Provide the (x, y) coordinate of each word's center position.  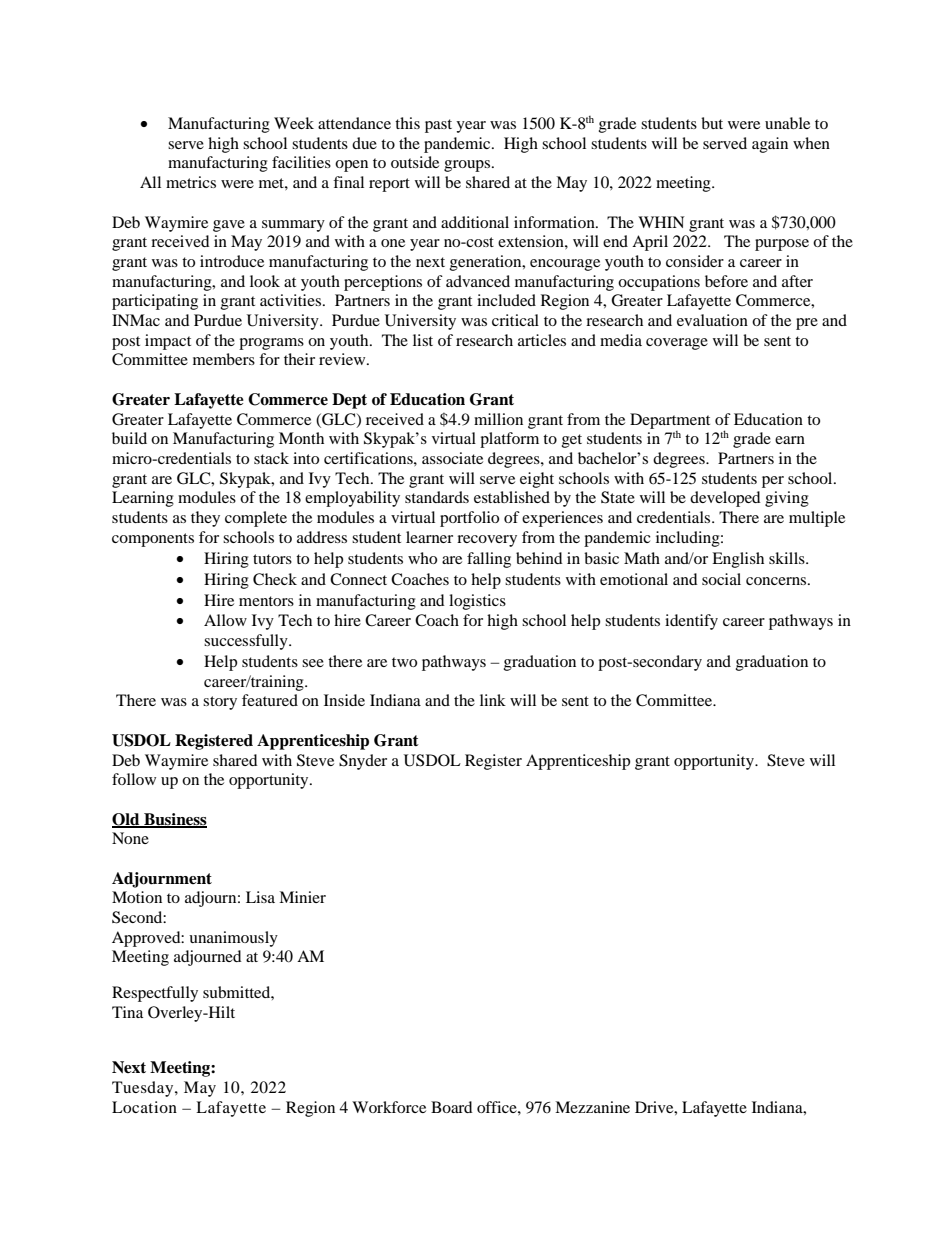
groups (468, 166)
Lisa (260, 897)
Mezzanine (592, 1107)
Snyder (363, 762)
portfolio (469, 519)
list (423, 340)
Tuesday (144, 1089)
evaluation (712, 320)
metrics (191, 182)
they (205, 519)
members (224, 359)
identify (691, 622)
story (220, 703)
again (770, 145)
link (493, 700)
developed (725, 499)
